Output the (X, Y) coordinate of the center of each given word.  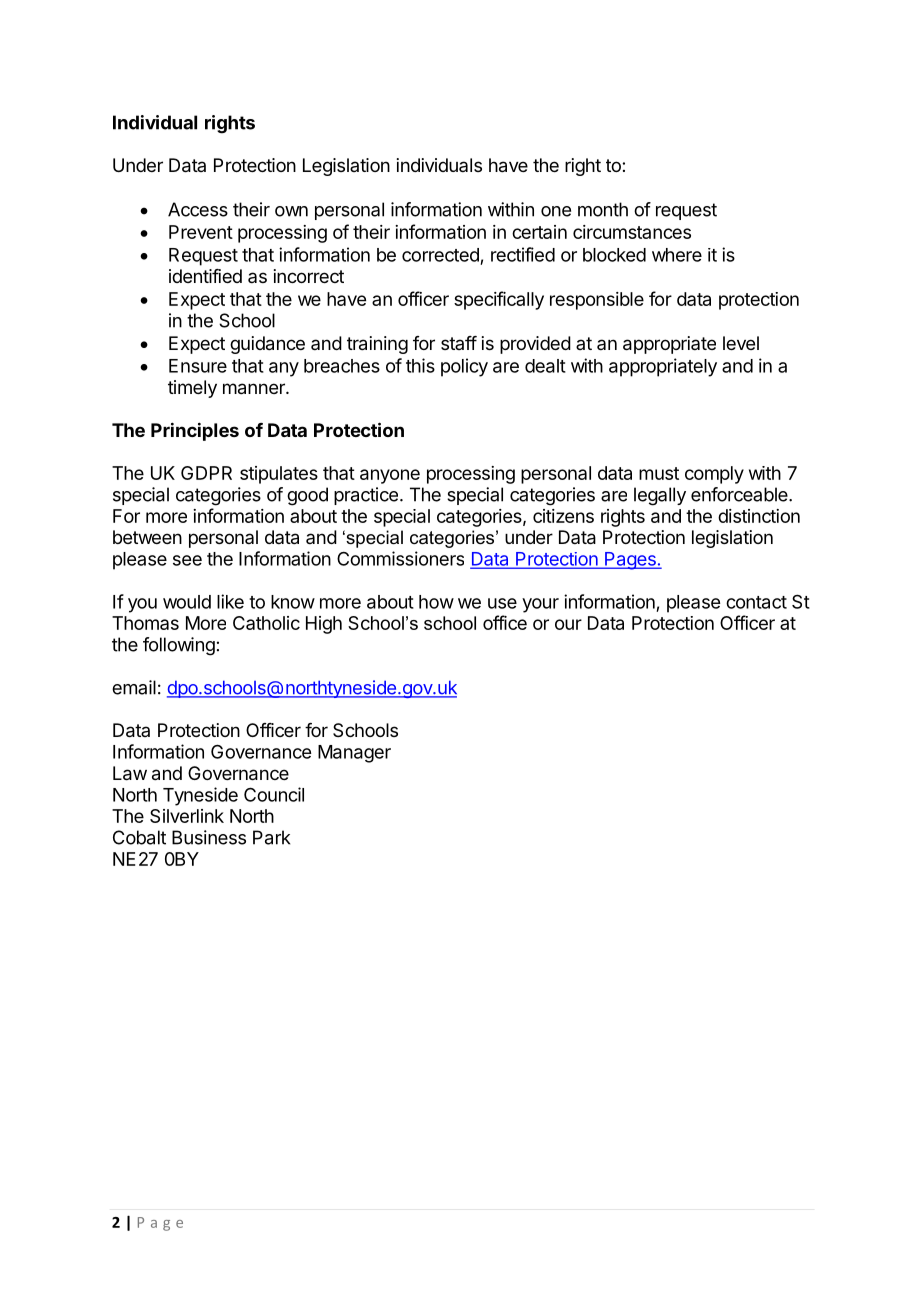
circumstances (632, 232)
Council (274, 794)
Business (209, 837)
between (147, 537)
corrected (440, 255)
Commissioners (400, 558)
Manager (354, 754)
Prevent (201, 232)
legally (660, 496)
